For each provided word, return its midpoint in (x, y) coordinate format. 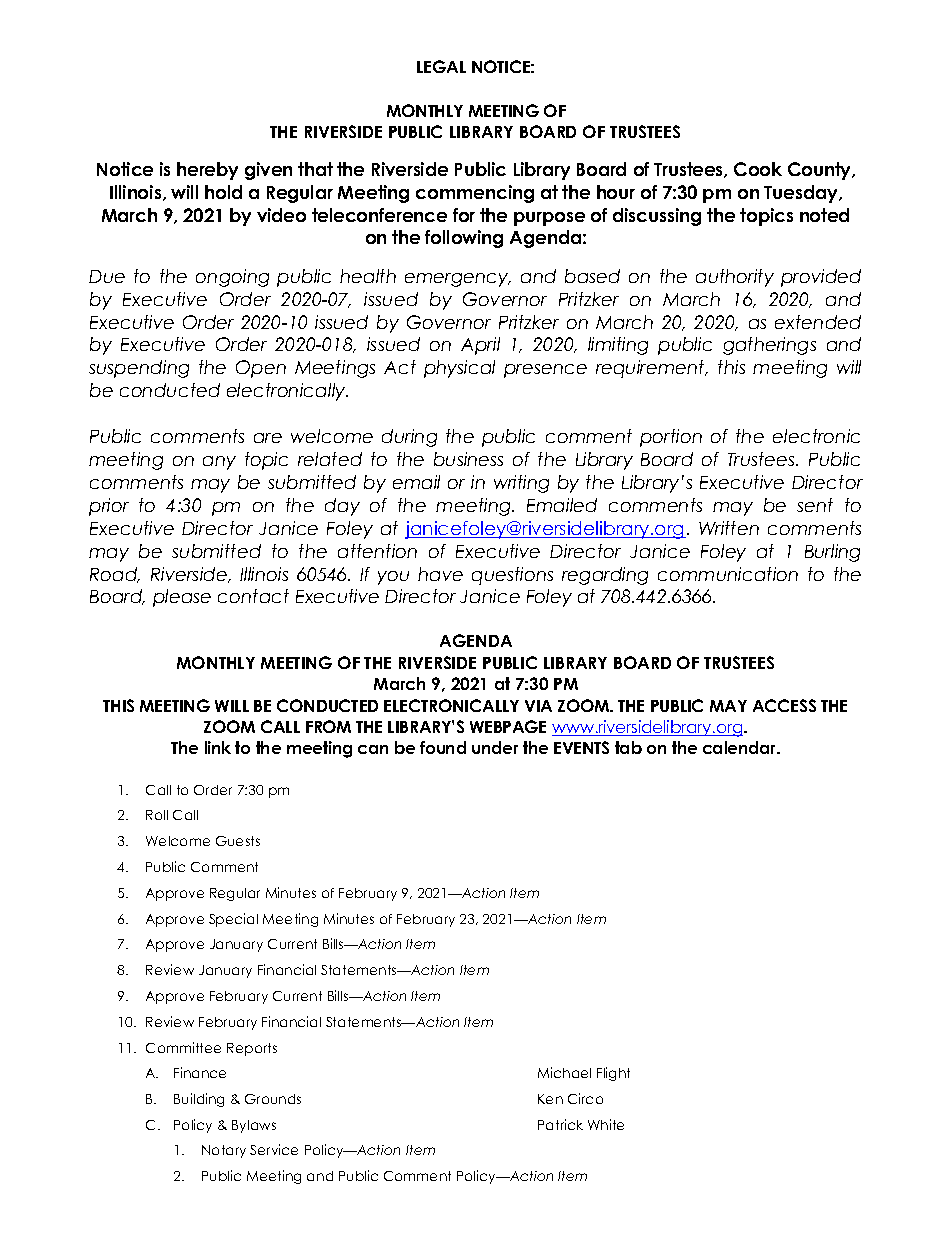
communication (728, 574)
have (440, 574)
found (443, 747)
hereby (207, 171)
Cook (758, 169)
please (182, 598)
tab (628, 747)
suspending (139, 369)
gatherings (769, 346)
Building (199, 1100)
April (480, 346)
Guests (238, 841)
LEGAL (441, 66)
